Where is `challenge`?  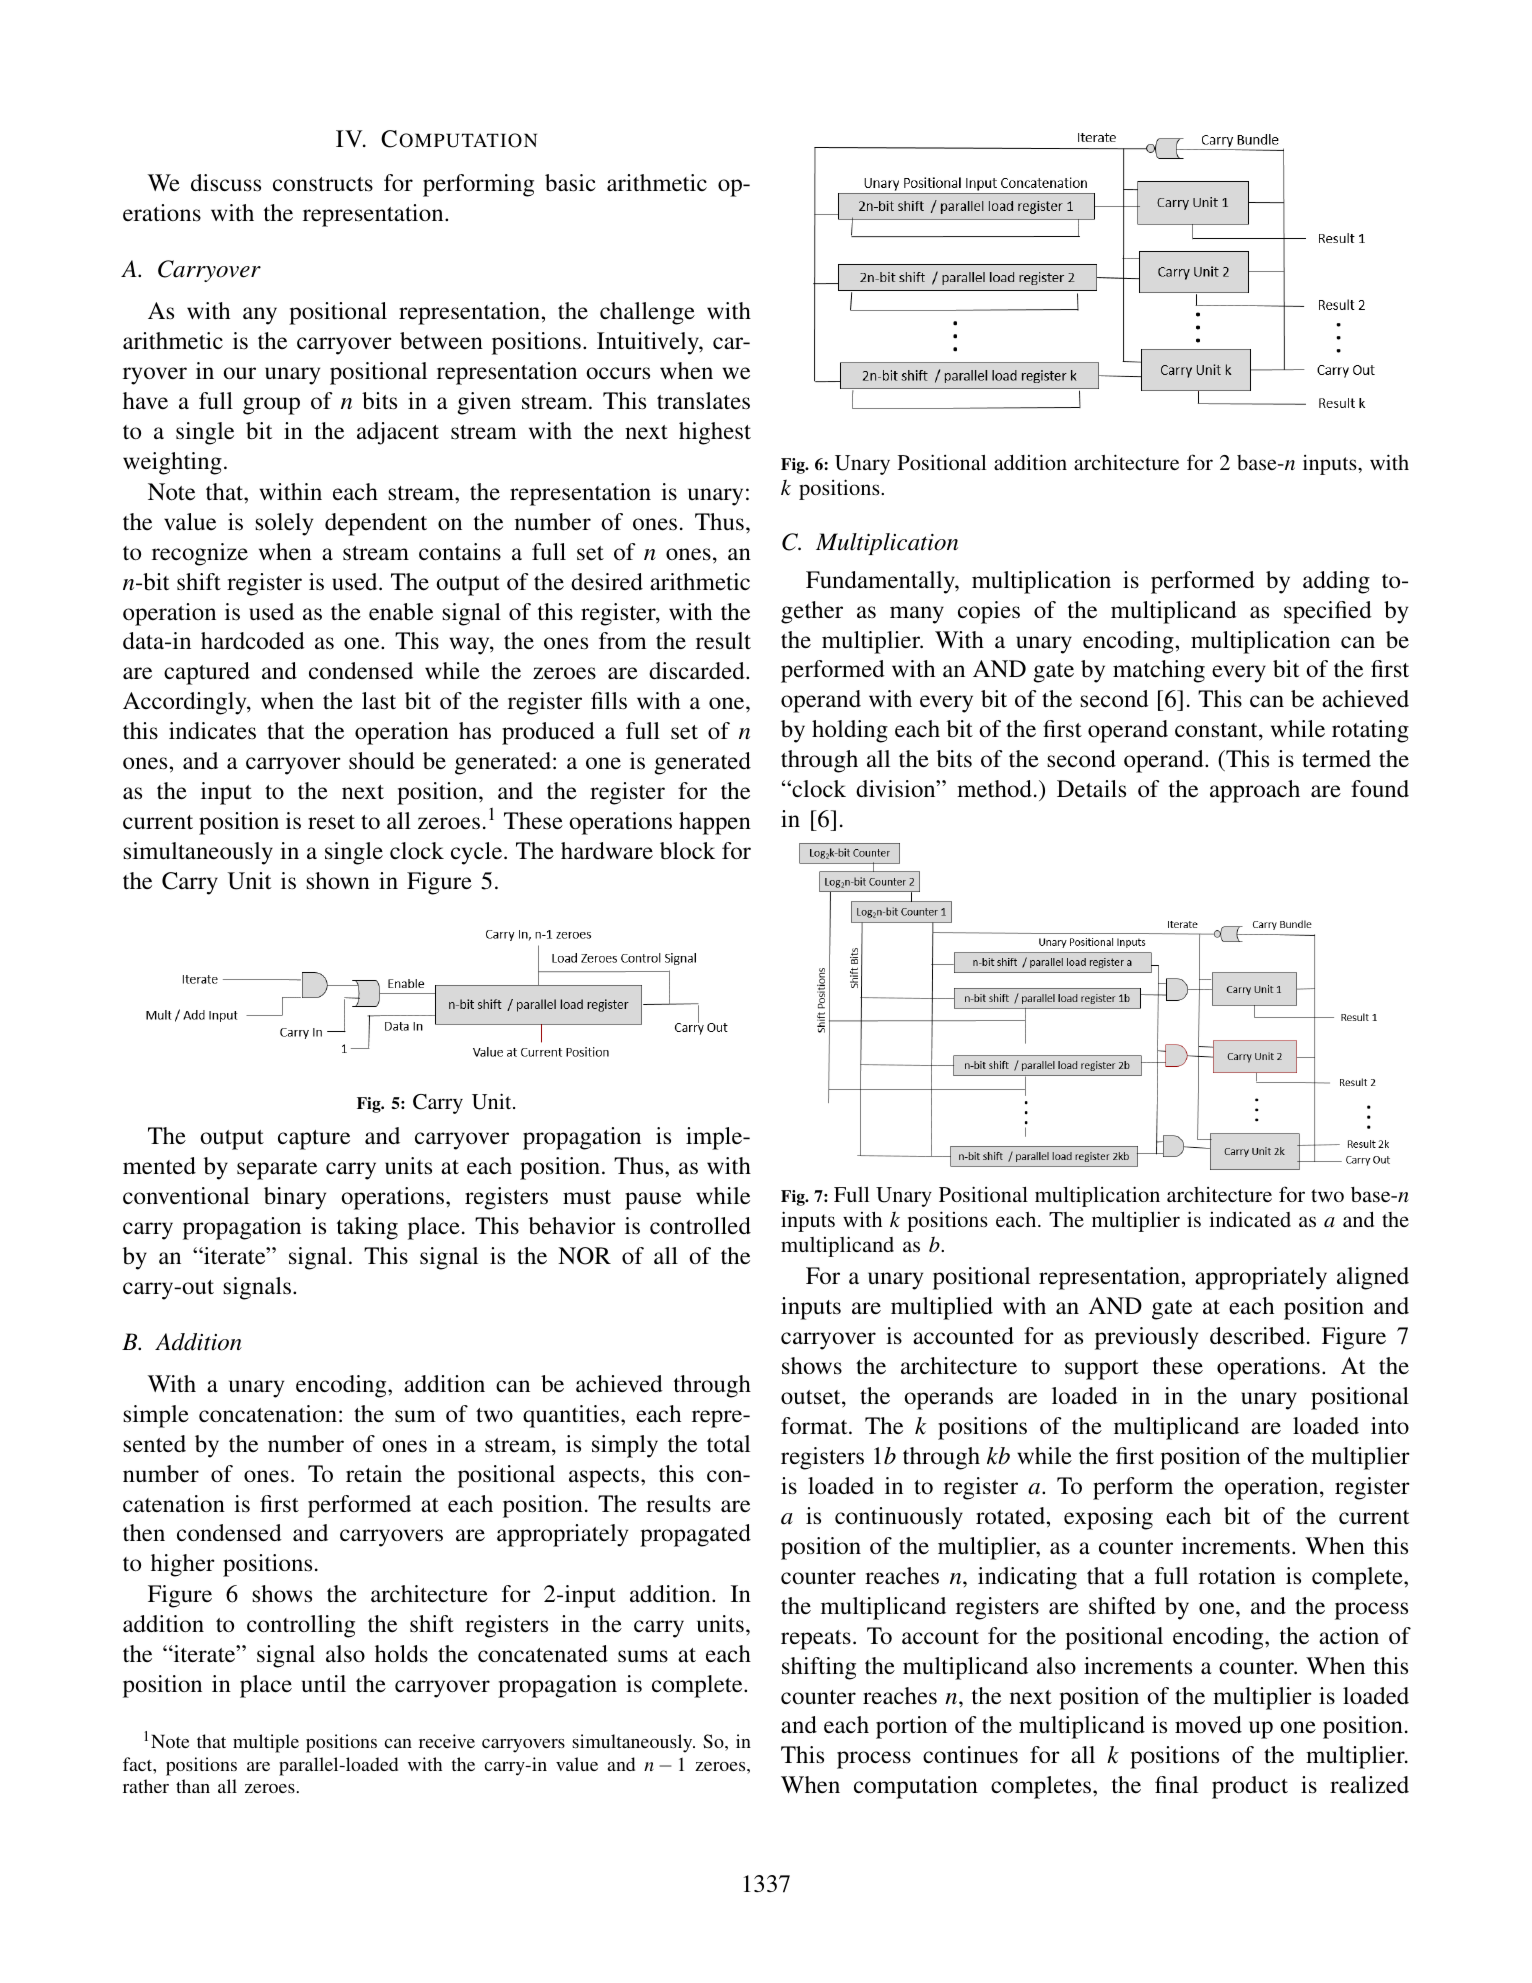 challenge is located at coordinates (647, 313).
